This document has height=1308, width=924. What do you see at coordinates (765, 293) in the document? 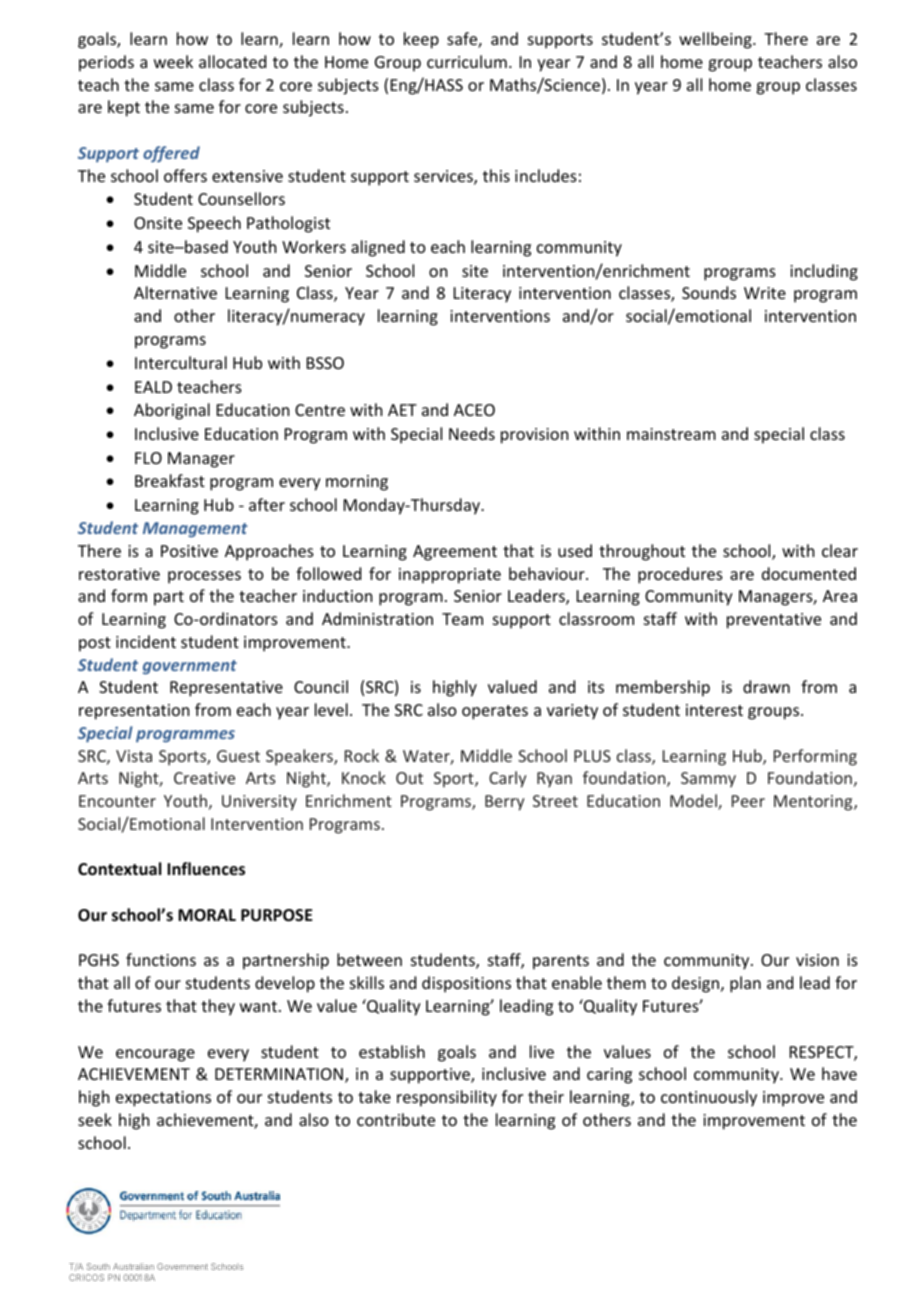
I see `Write` at bounding box center [765, 293].
